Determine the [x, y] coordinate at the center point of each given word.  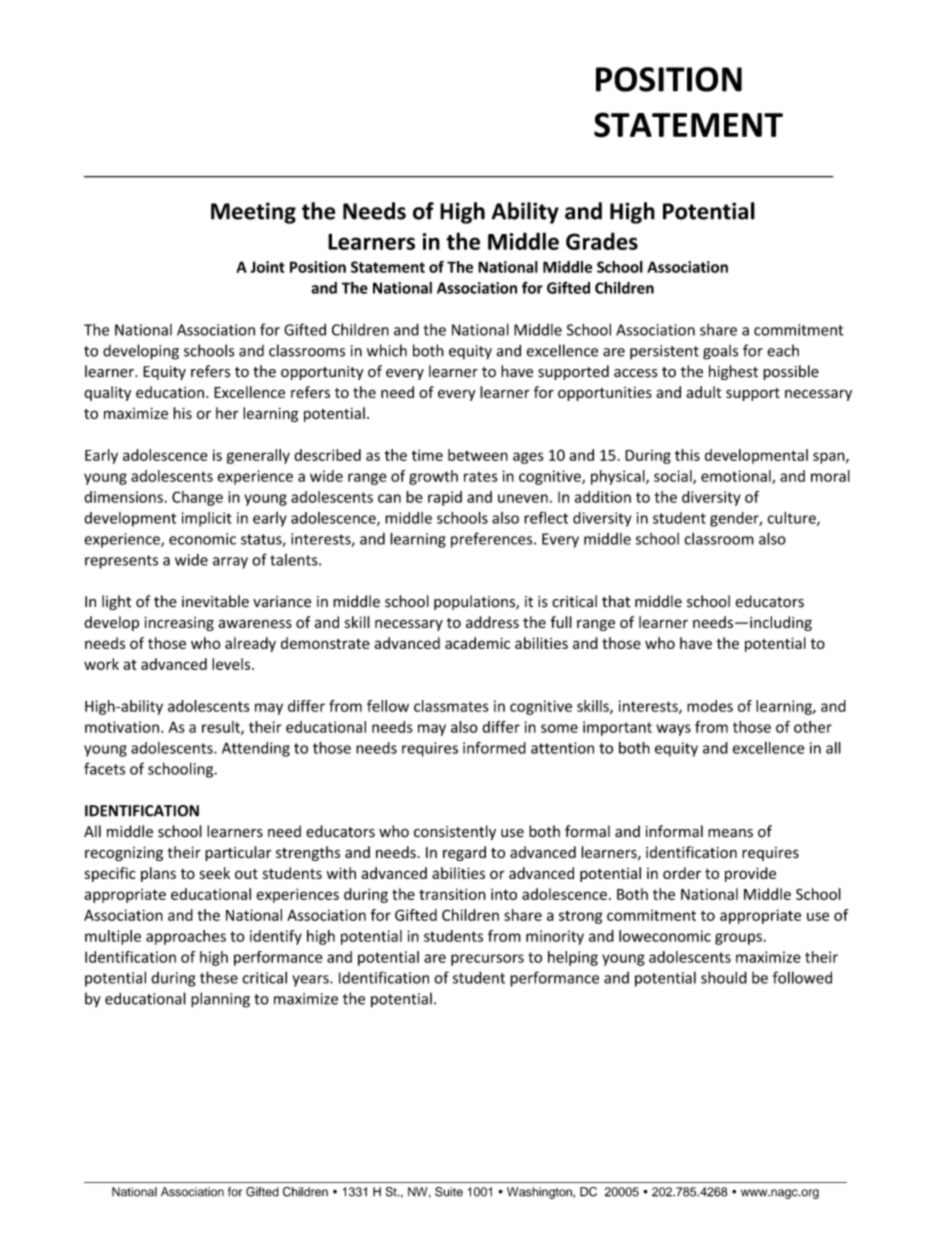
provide [750, 874]
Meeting [253, 213]
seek [215, 873]
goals [720, 352]
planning [220, 1000]
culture [792, 519]
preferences [493, 540]
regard [464, 853]
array [230, 563]
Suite [449, 1192]
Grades [602, 241]
